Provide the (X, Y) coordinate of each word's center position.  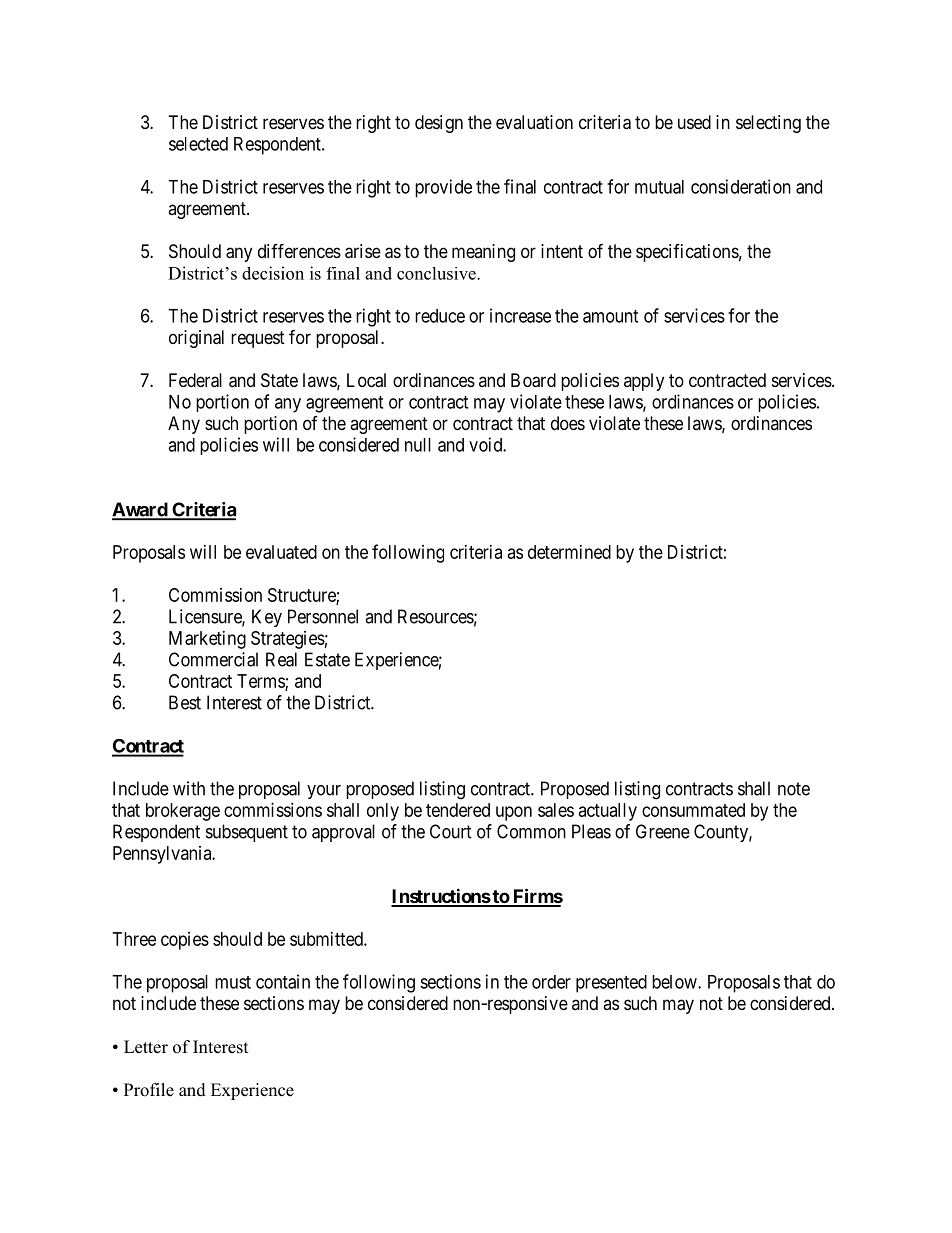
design (439, 124)
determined (569, 552)
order (551, 982)
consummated (693, 810)
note (794, 789)
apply (644, 382)
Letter (146, 1047)
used (694, 122)
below (675, 982)
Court (451, 831)
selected (198, 144)
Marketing (207, 640)
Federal (195, 380)
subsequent (247, 833)
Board (533, 380)
